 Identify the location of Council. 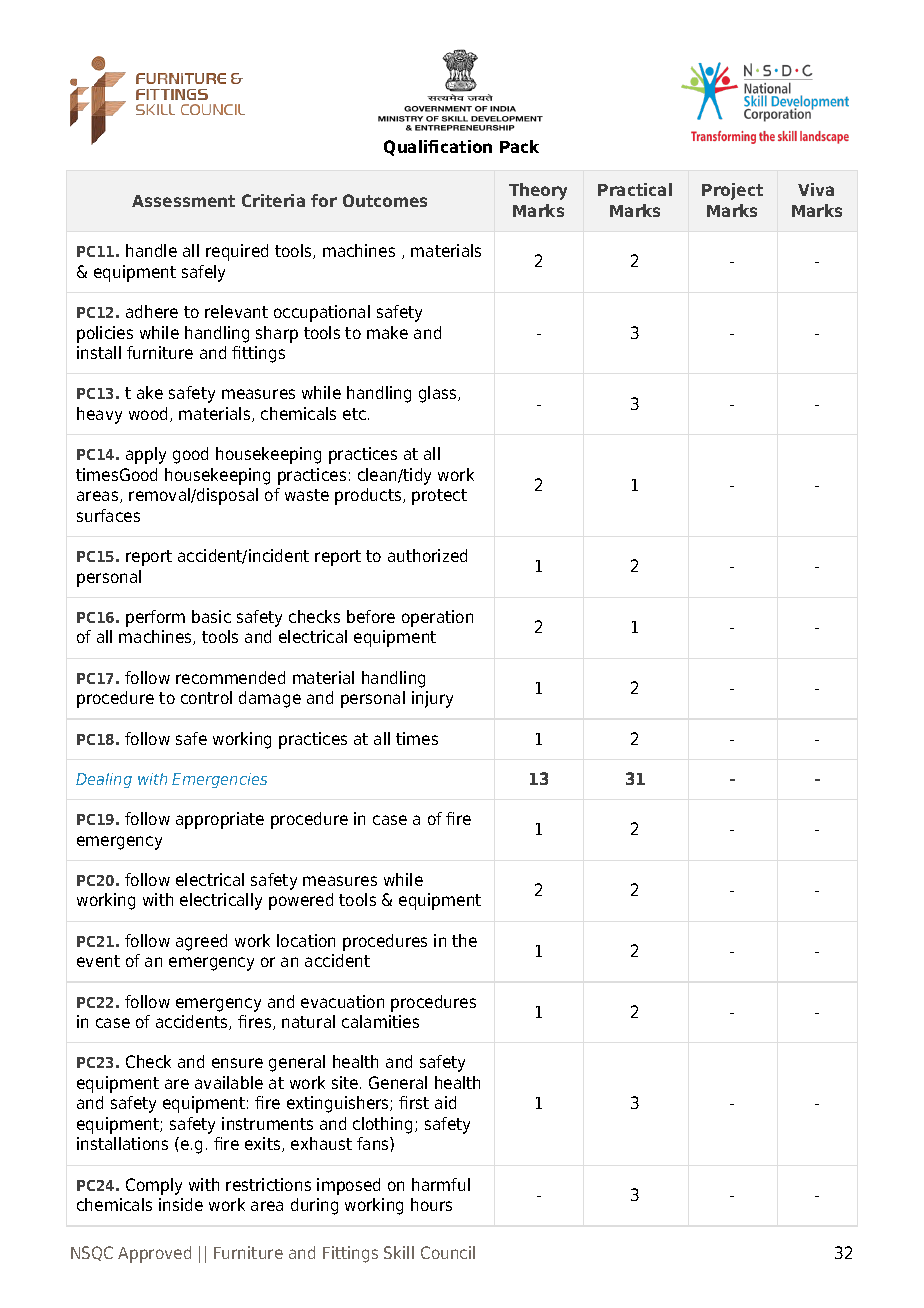
(448, 1252).
